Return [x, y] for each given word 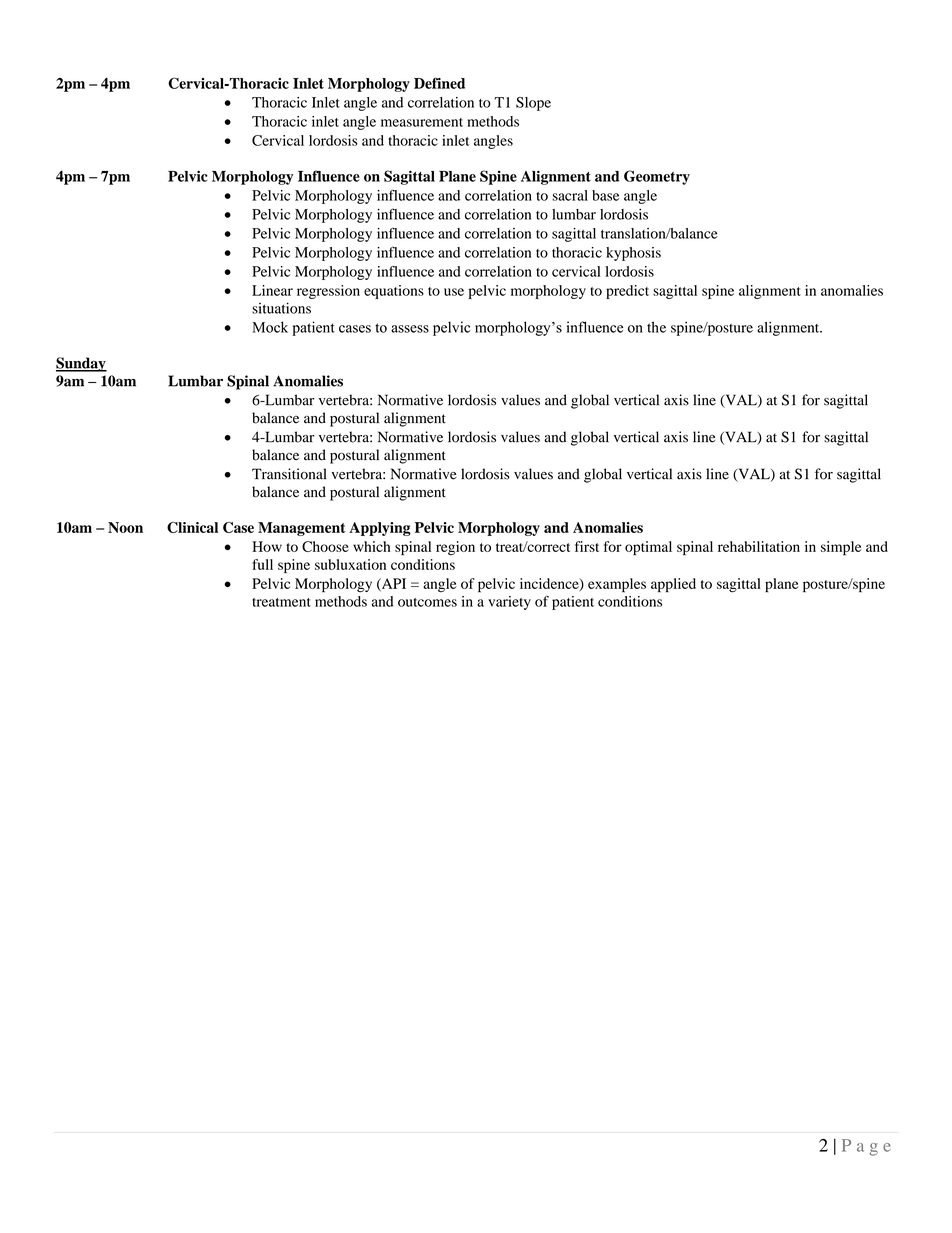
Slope [533, 104]
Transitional [289, 474]
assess [410, 329]
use [454, 292]
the [656, 327]
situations [281, 308]
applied [673, 585]
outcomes [427, 602]
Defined [439, 83]
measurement [422, 122]
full [262, 564]
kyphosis [633, 254]
